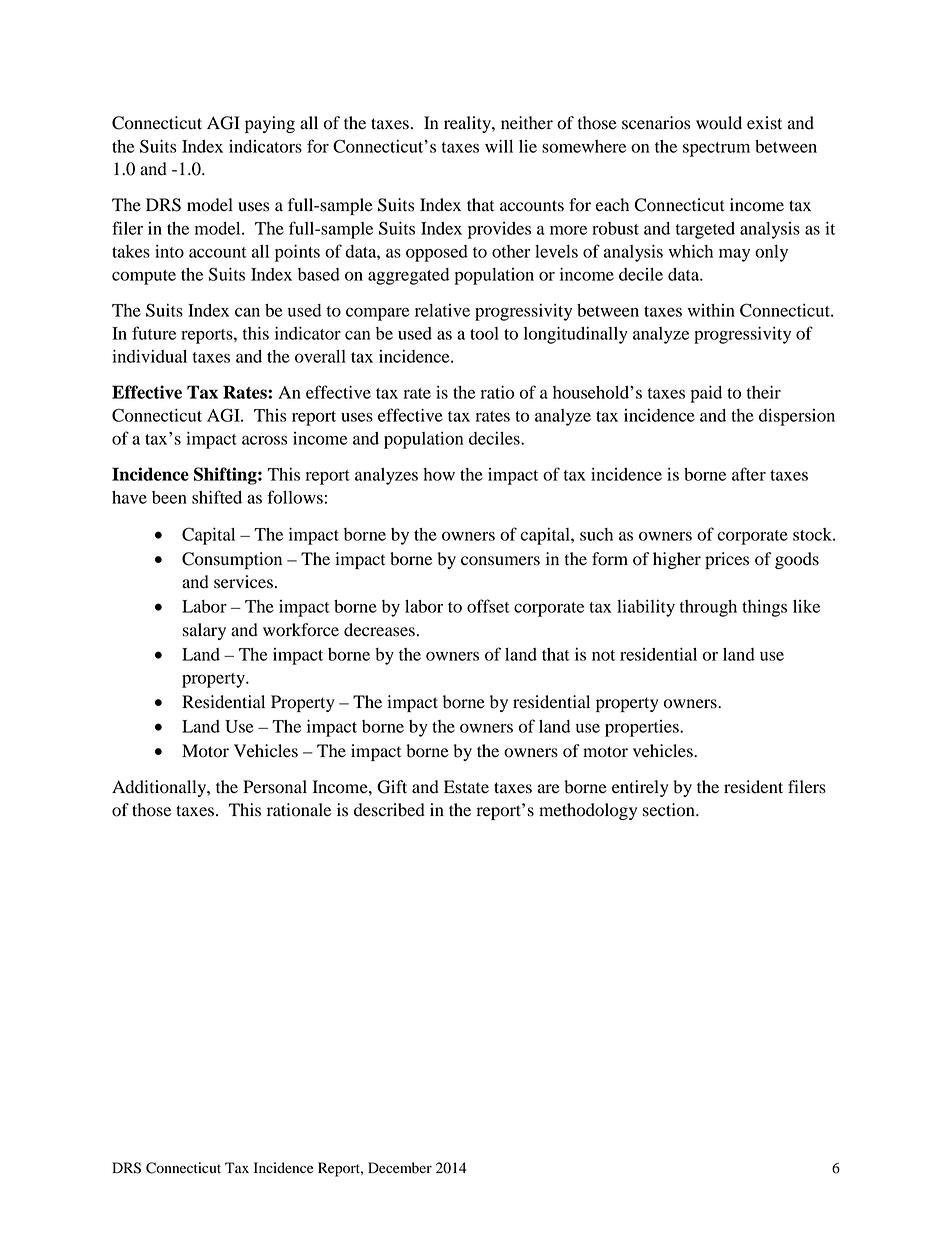  What do you see at coordinates (400, 1168) in the screenshot?
I see `December` at bounding box center [400, 1168].
